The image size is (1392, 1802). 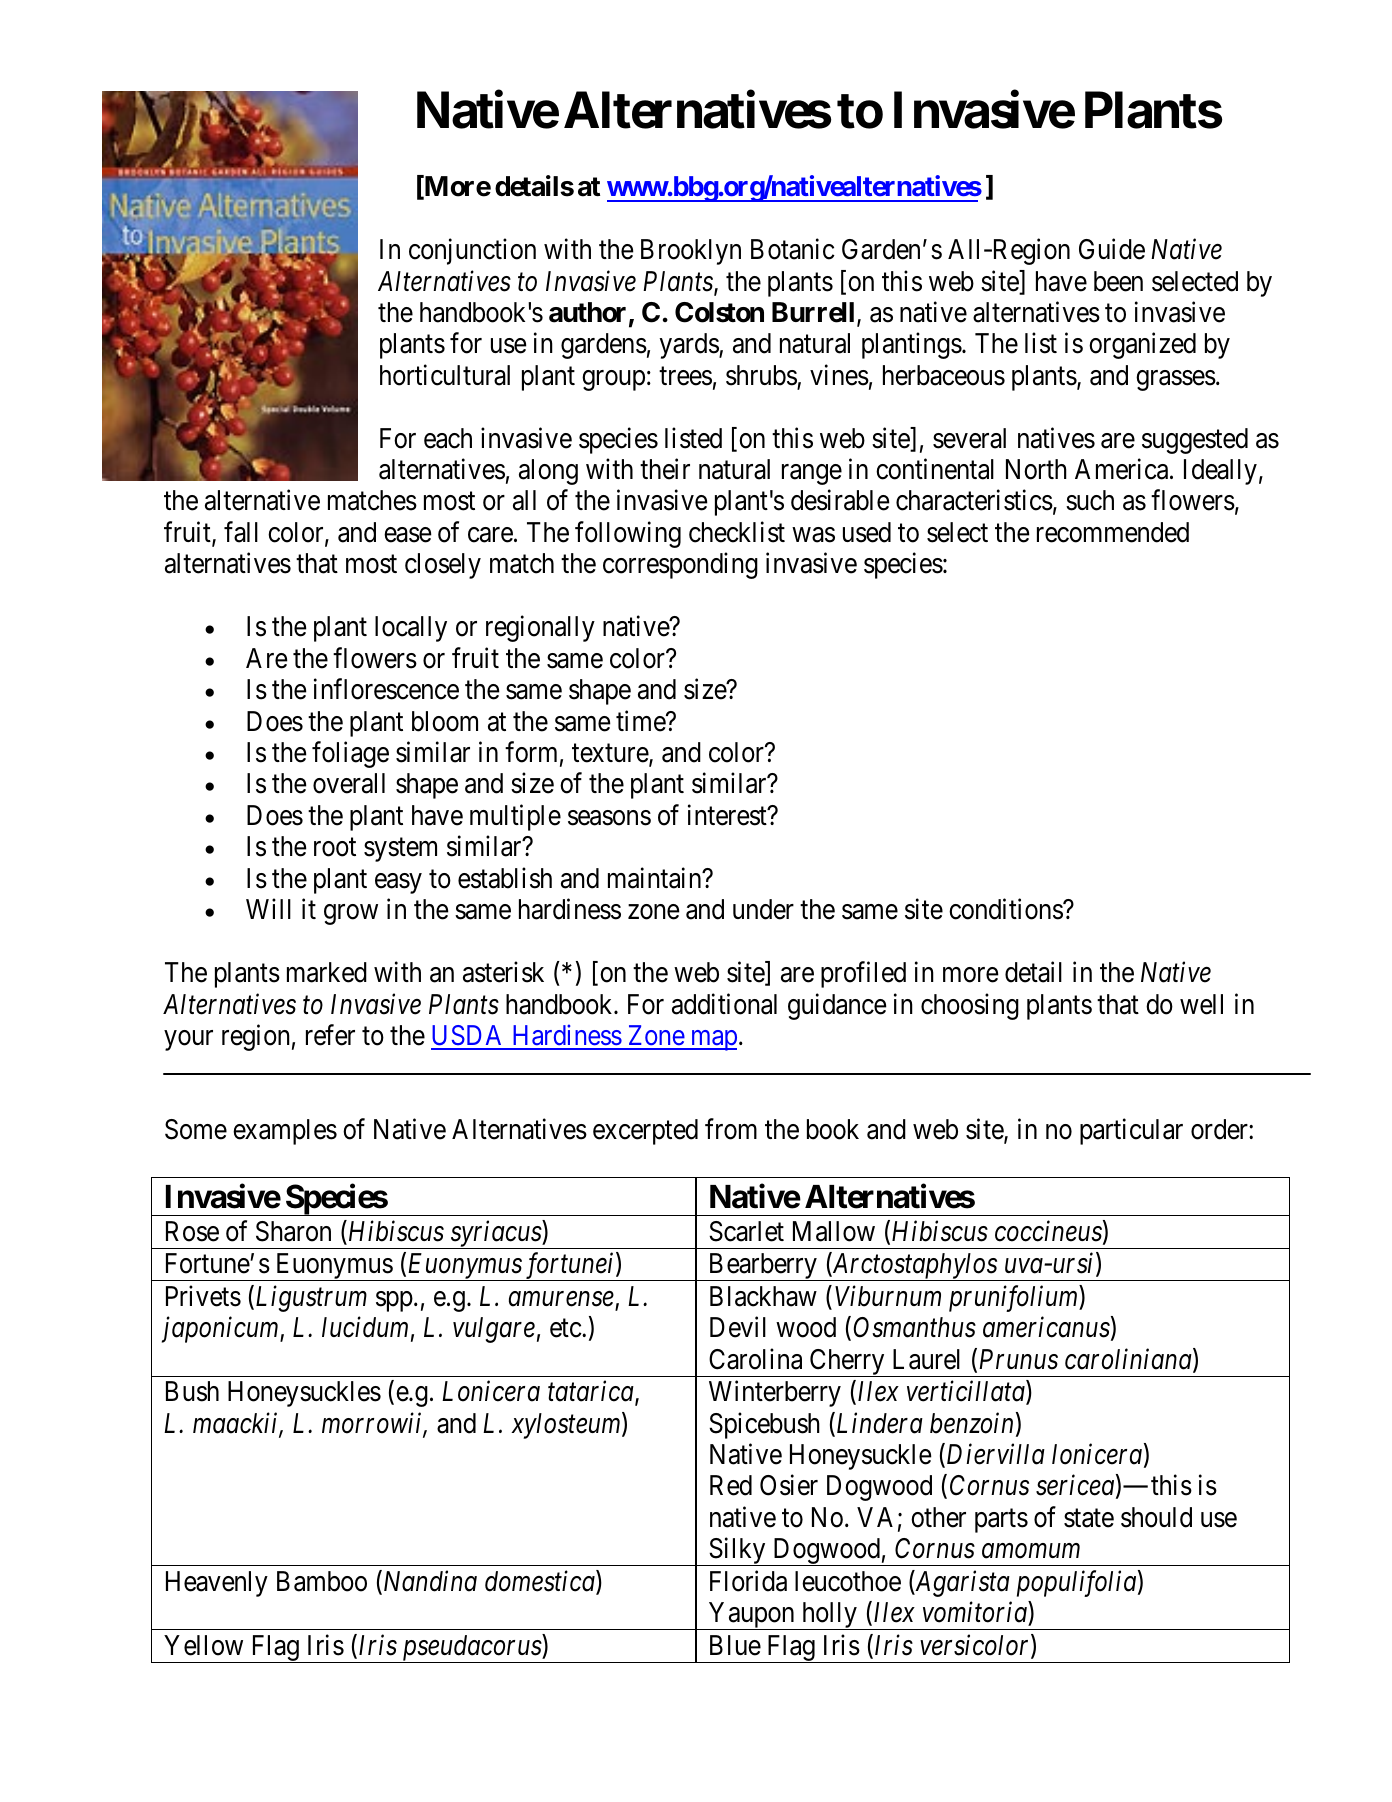 I want to click on conjunction, so click(x=472, y=252).
